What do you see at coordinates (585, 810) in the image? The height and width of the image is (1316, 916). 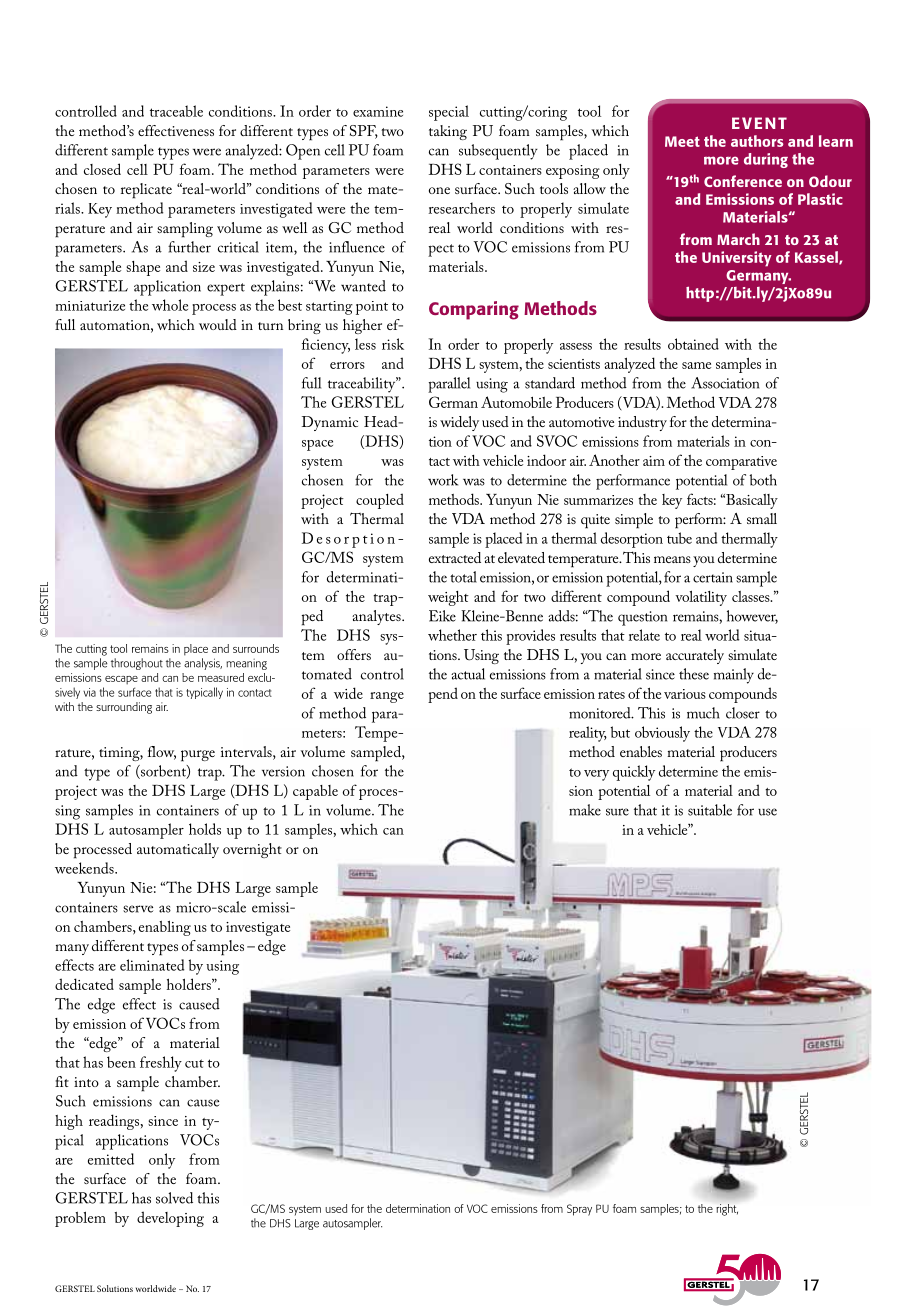 I see `make` at bounding box center [585, 810].
